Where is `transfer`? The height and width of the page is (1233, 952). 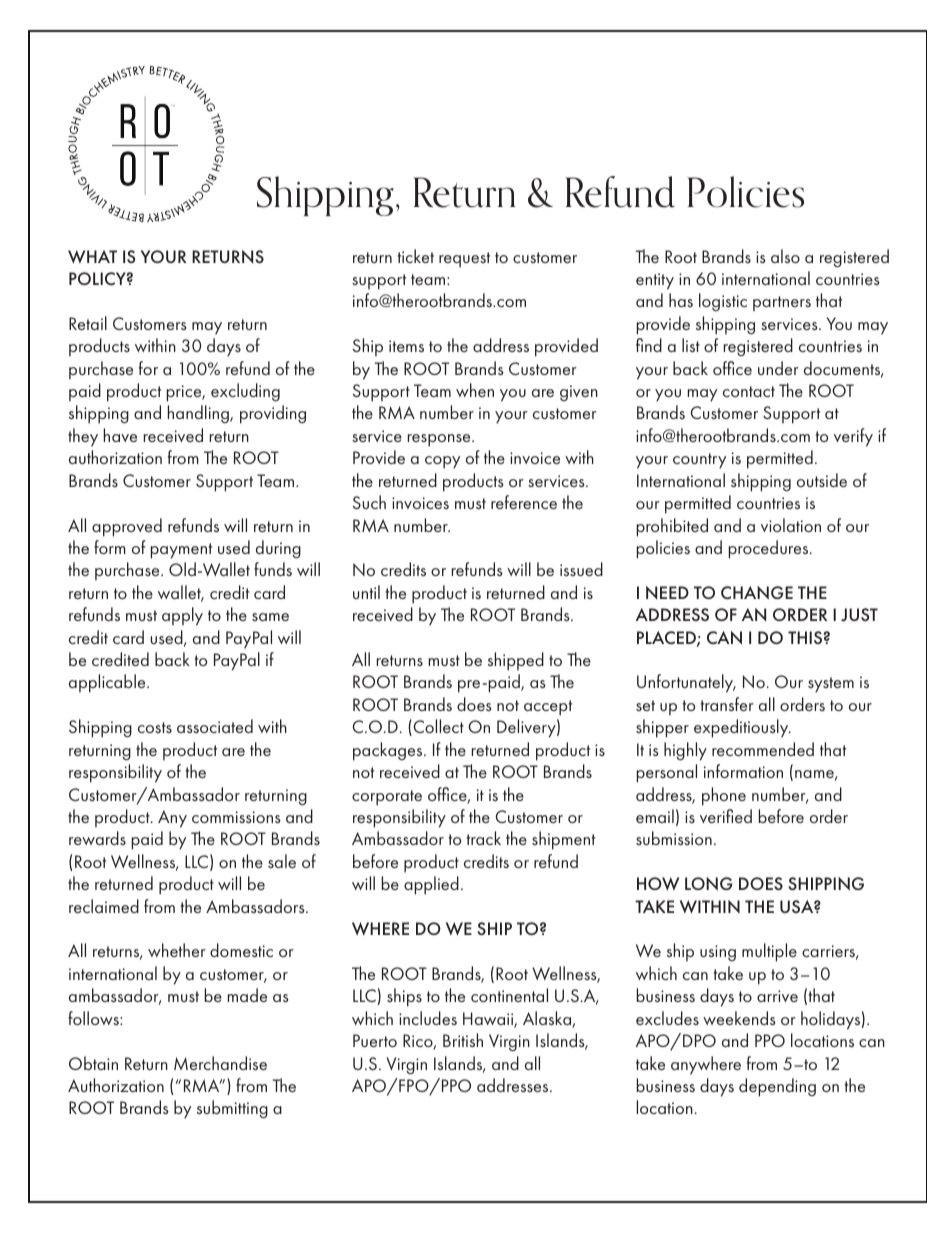
transfer is located at coordinates (727, 704).
